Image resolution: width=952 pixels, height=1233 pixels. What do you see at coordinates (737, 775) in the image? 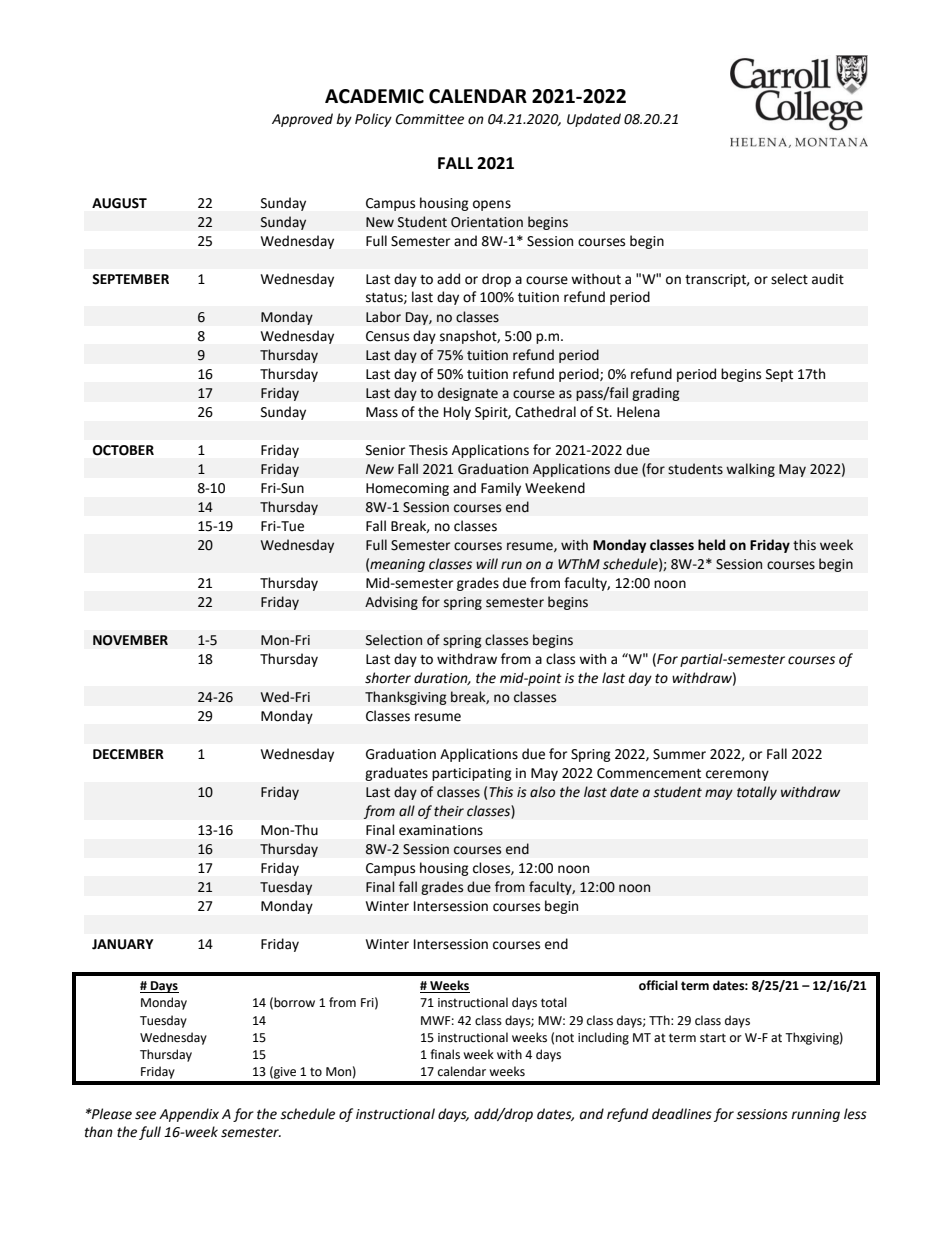
I see `ceremony` at bounding box center [737, 775].
